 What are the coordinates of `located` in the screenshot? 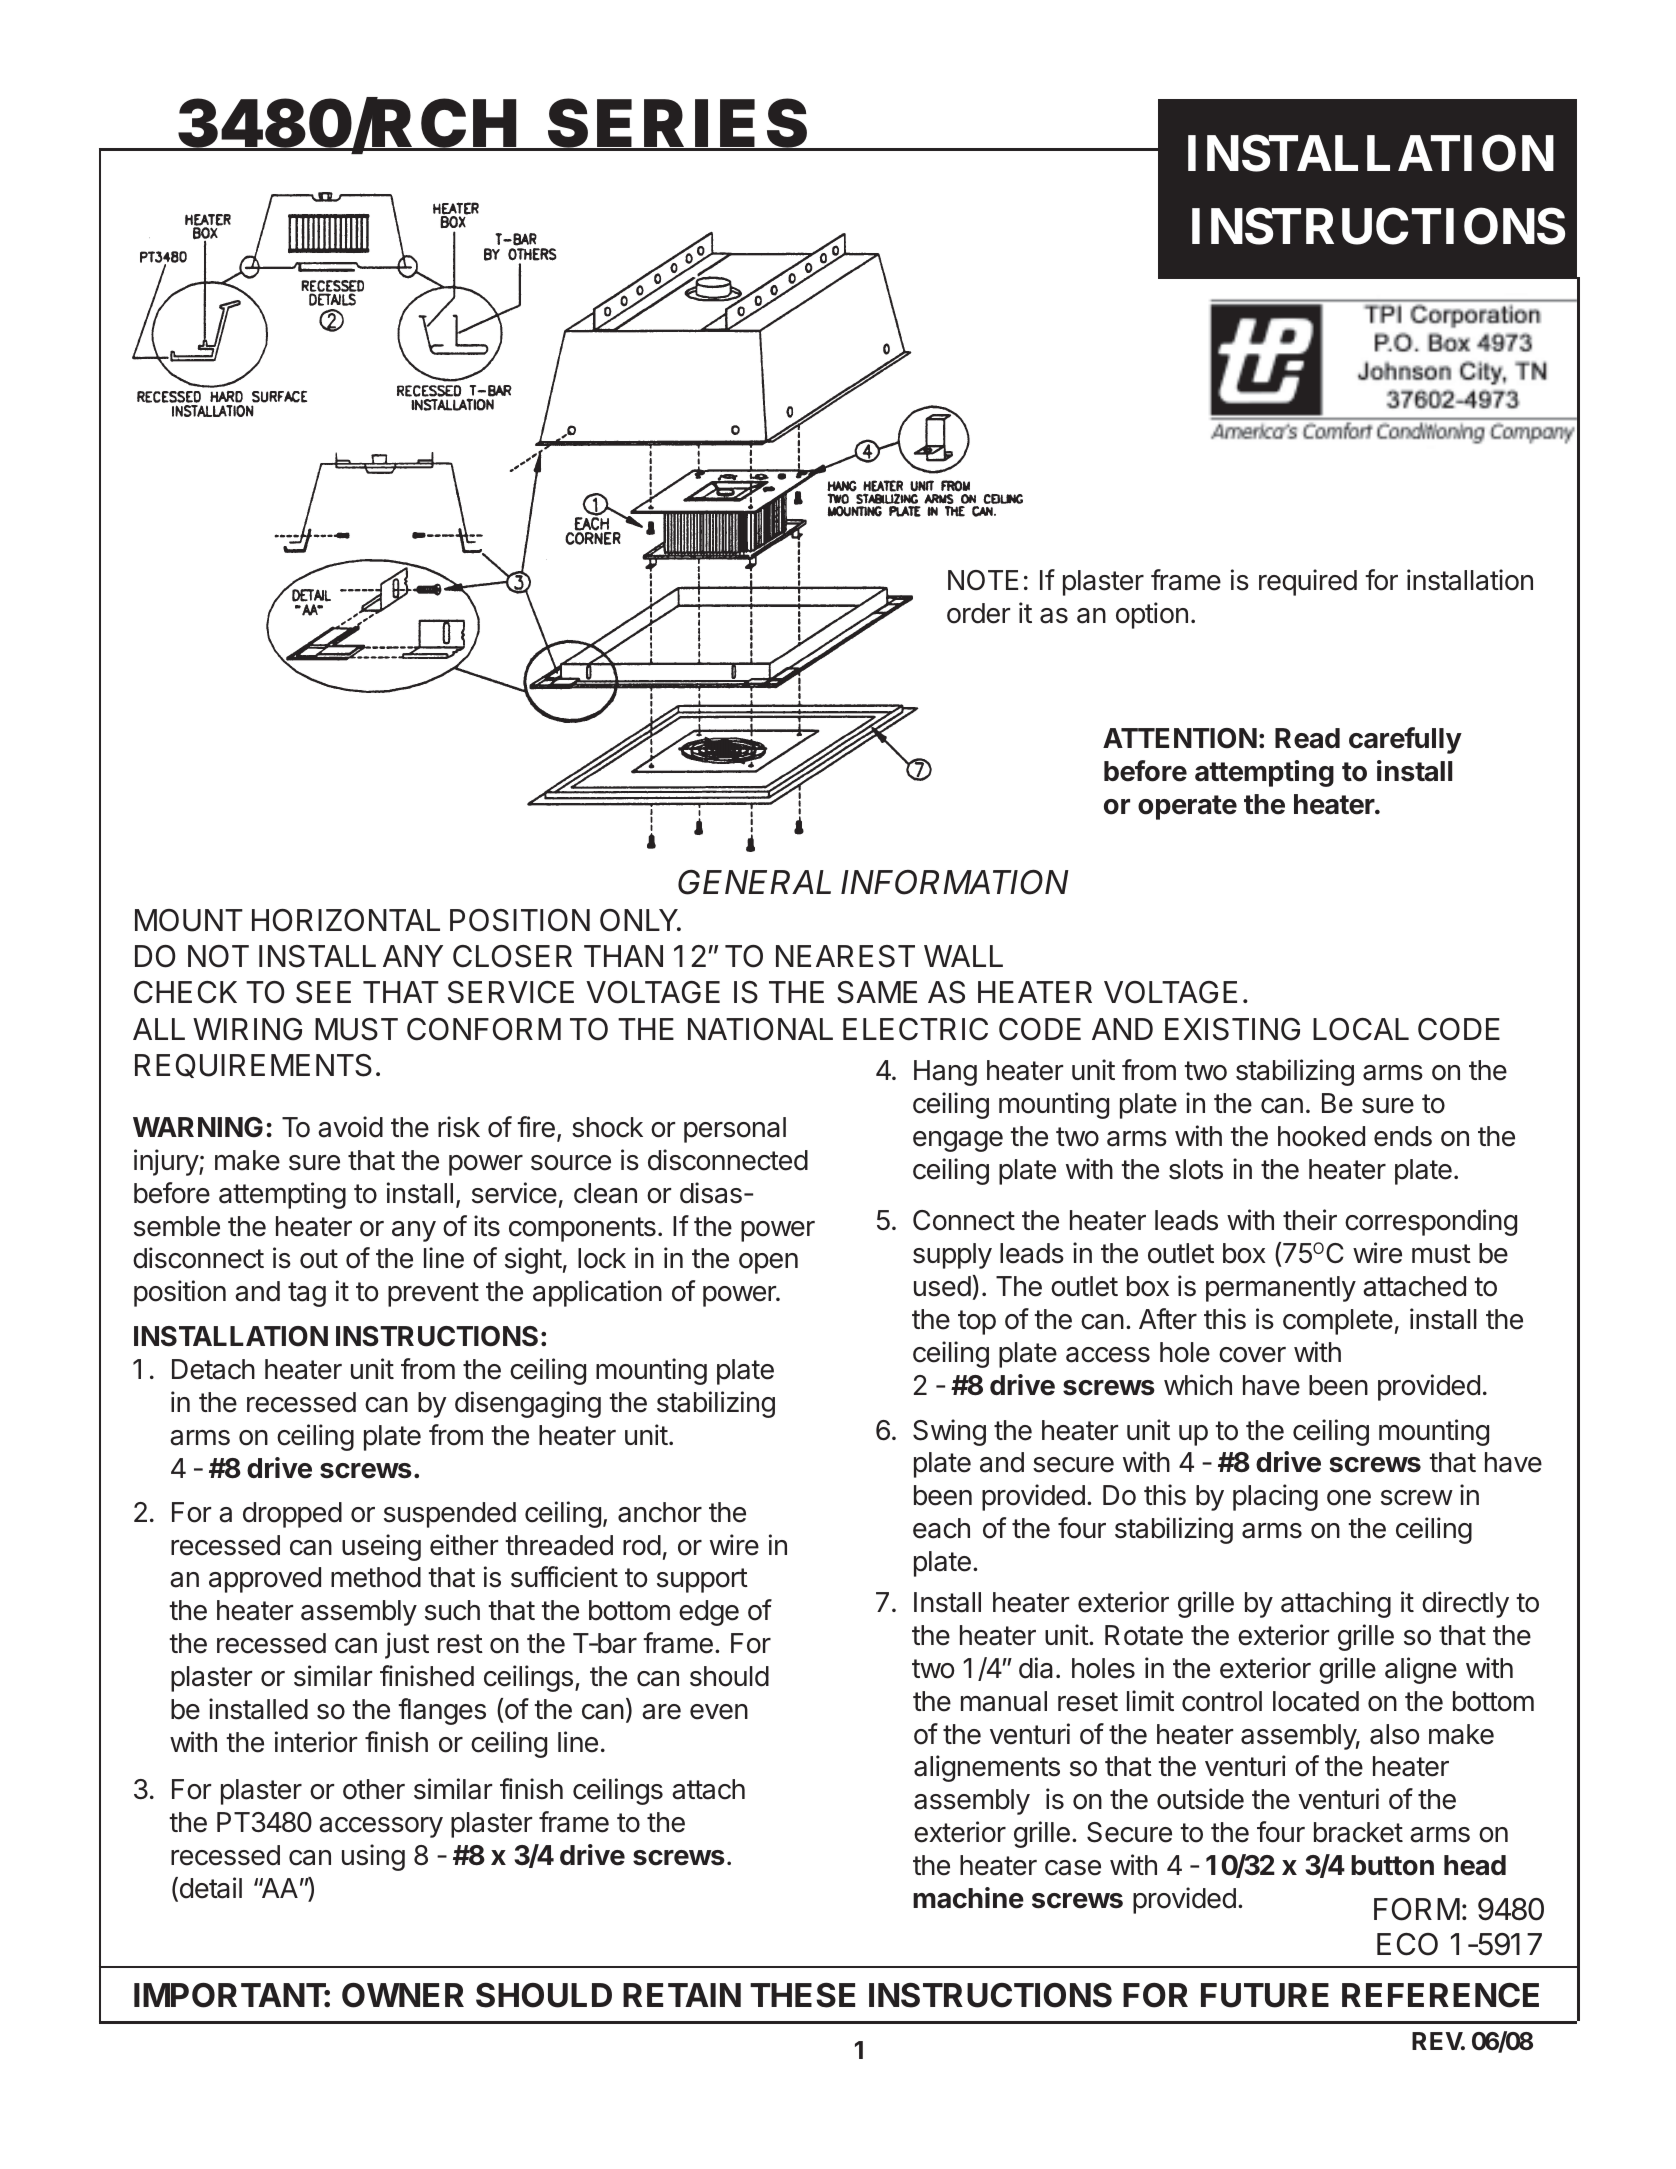 It's located at (1316, 1701).
